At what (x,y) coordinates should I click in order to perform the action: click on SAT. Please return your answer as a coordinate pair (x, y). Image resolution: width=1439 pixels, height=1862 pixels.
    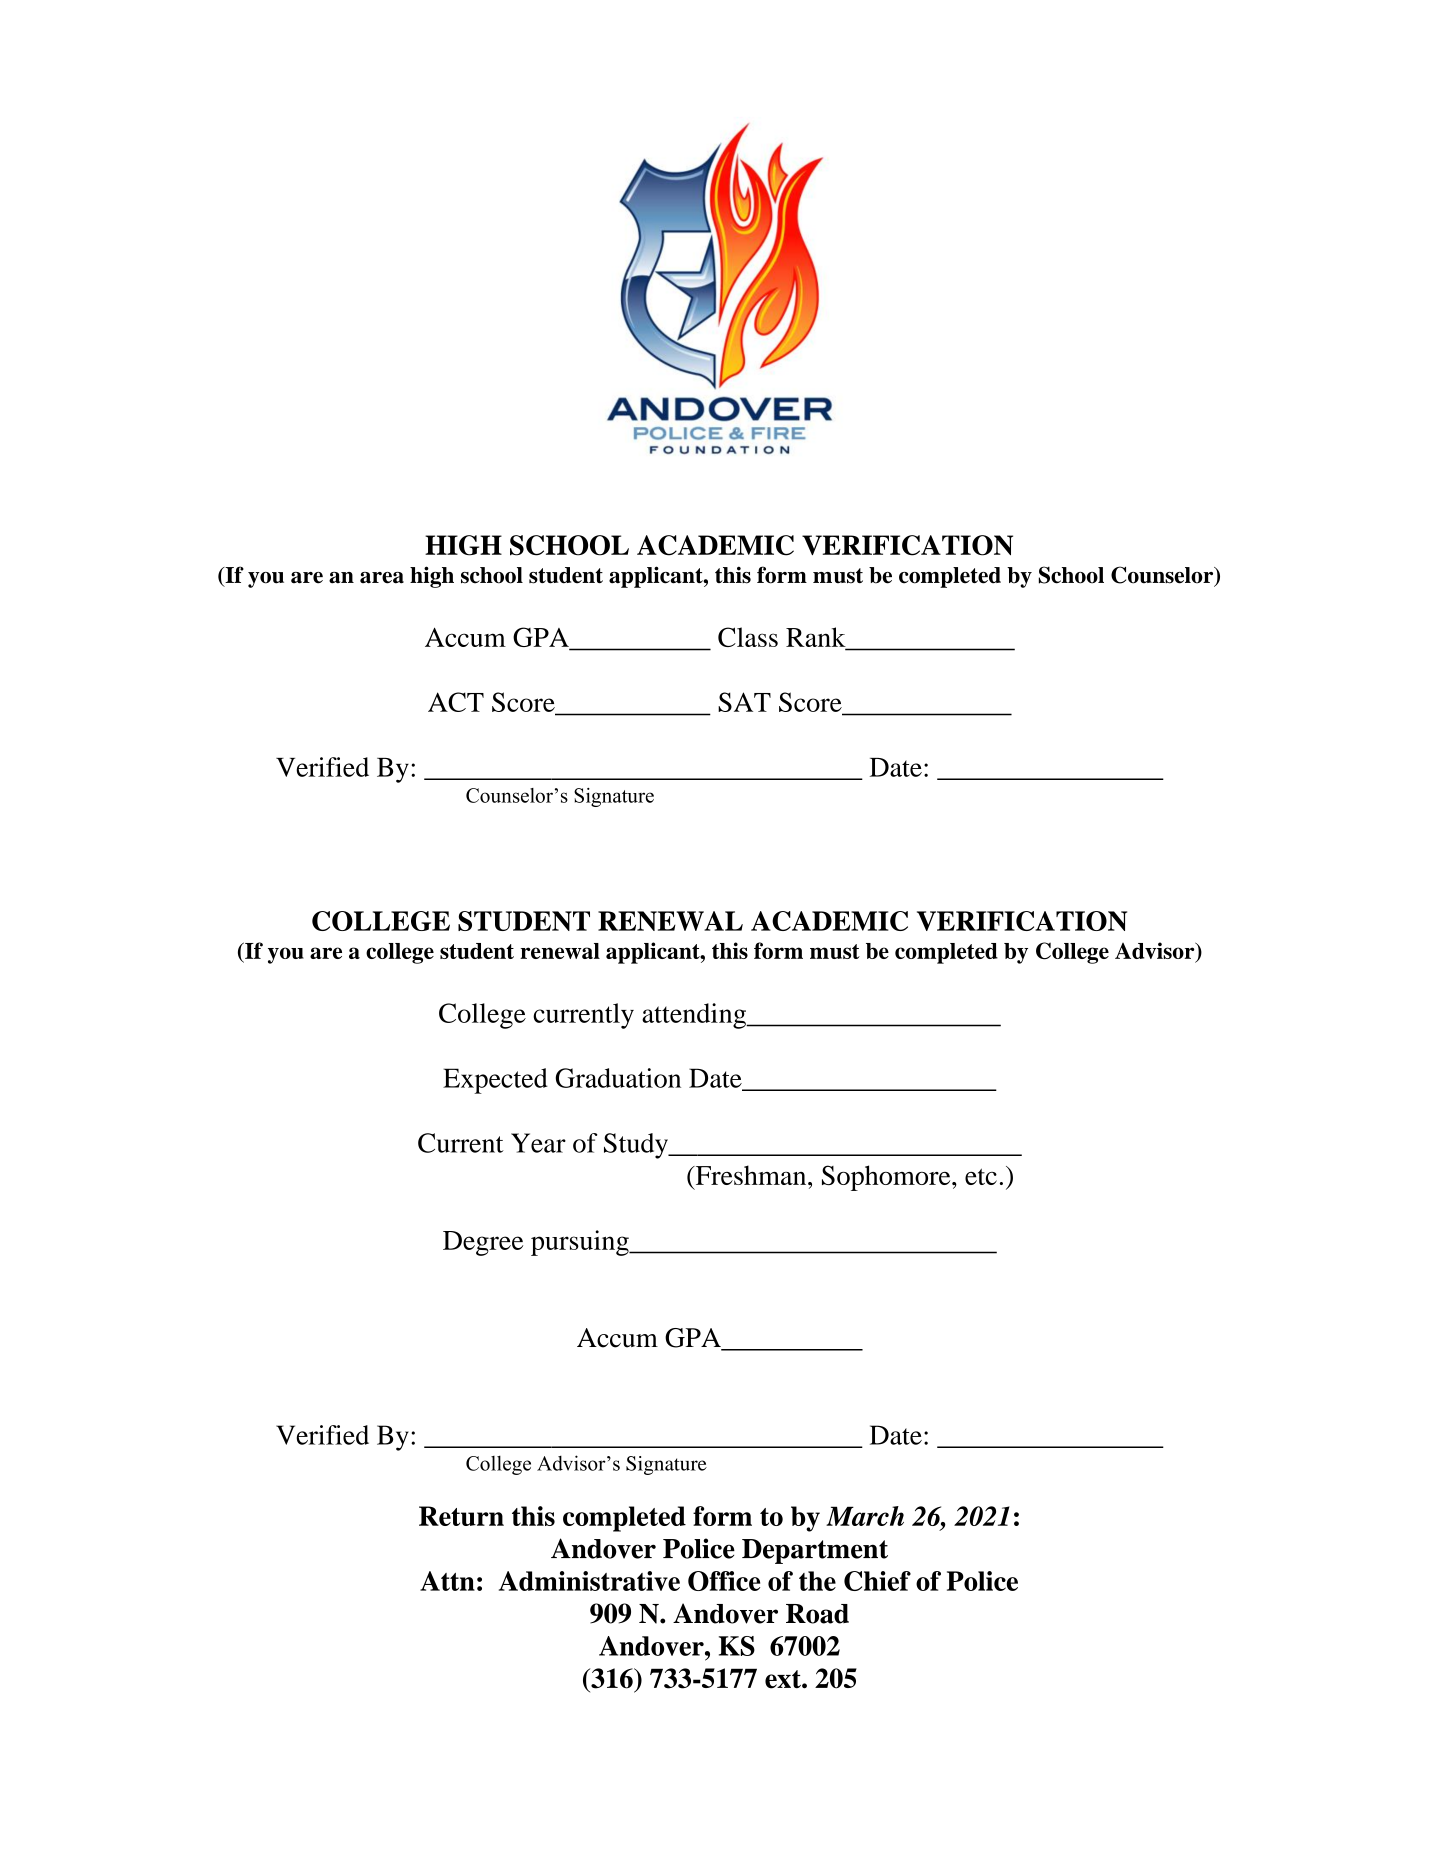
    Looking at the image, I should click on (744, 702).
